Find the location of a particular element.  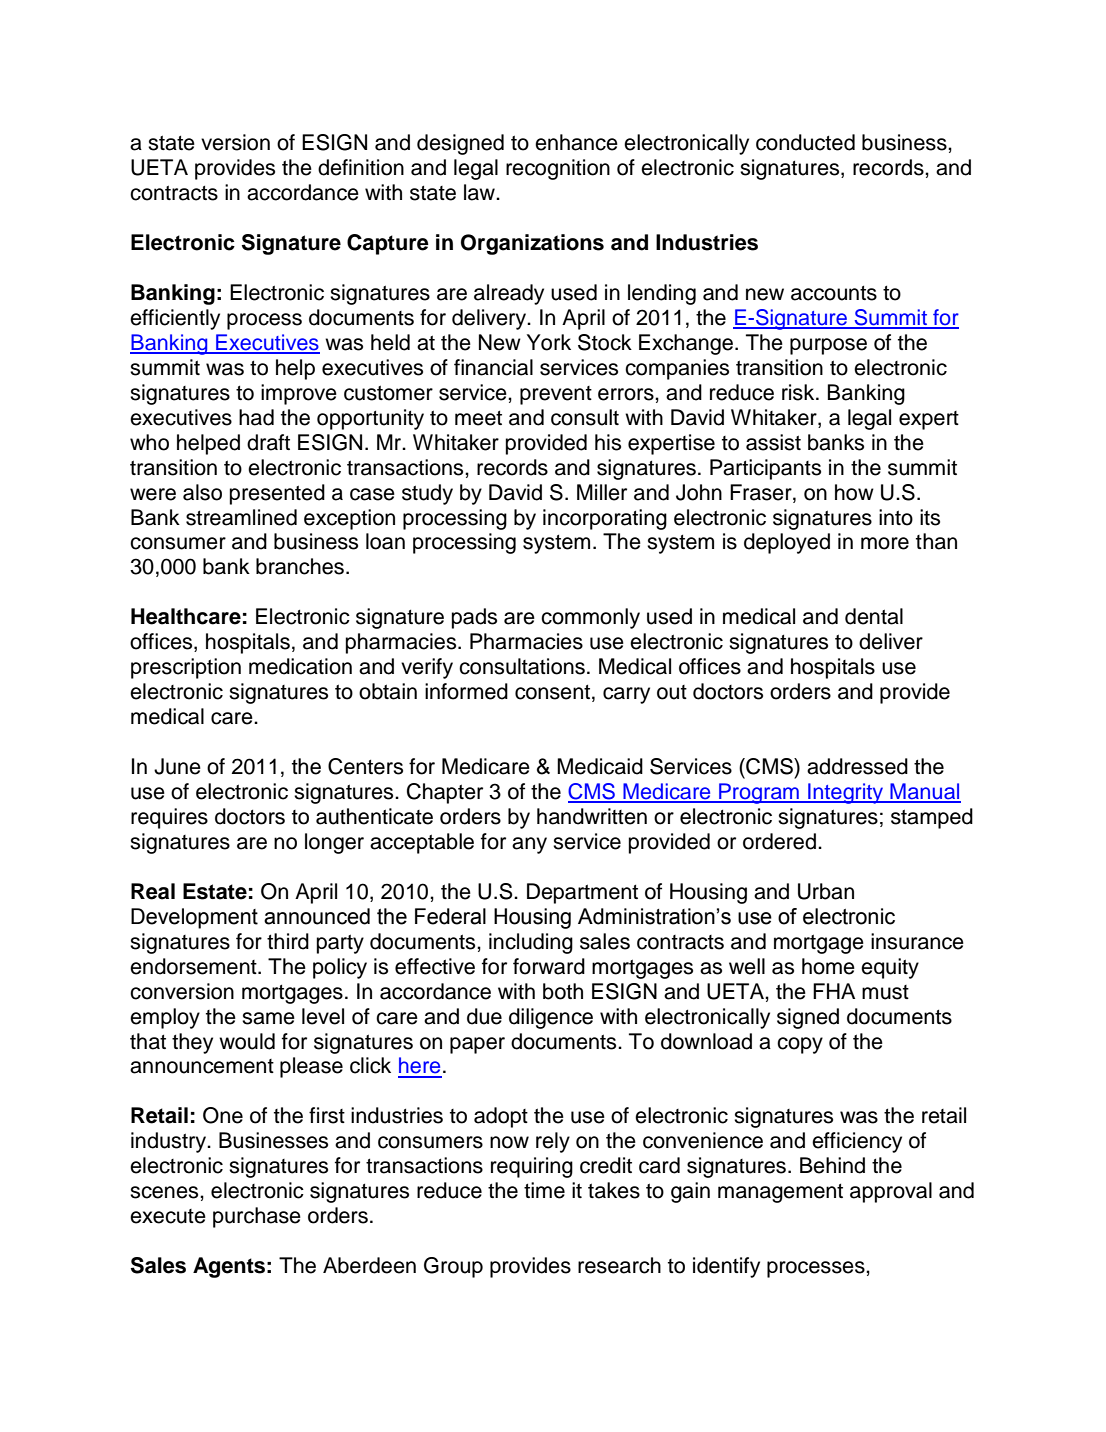

prevent is located at coordinates (556, 395).
